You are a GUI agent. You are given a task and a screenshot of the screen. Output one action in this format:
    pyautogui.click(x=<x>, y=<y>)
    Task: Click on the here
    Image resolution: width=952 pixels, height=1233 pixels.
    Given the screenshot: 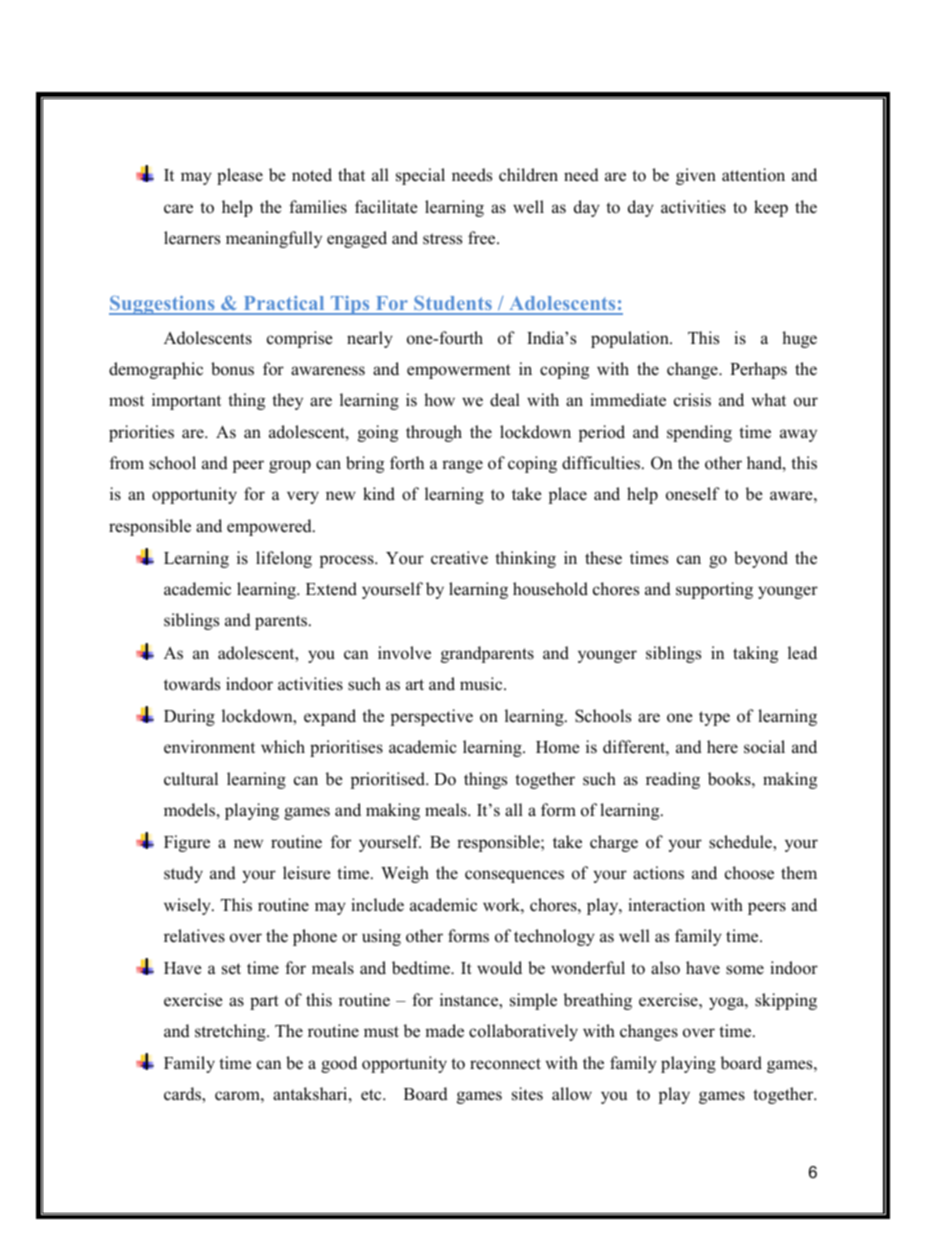 What is the action you would take?
    pyautogui.click(x=722, y=747)
